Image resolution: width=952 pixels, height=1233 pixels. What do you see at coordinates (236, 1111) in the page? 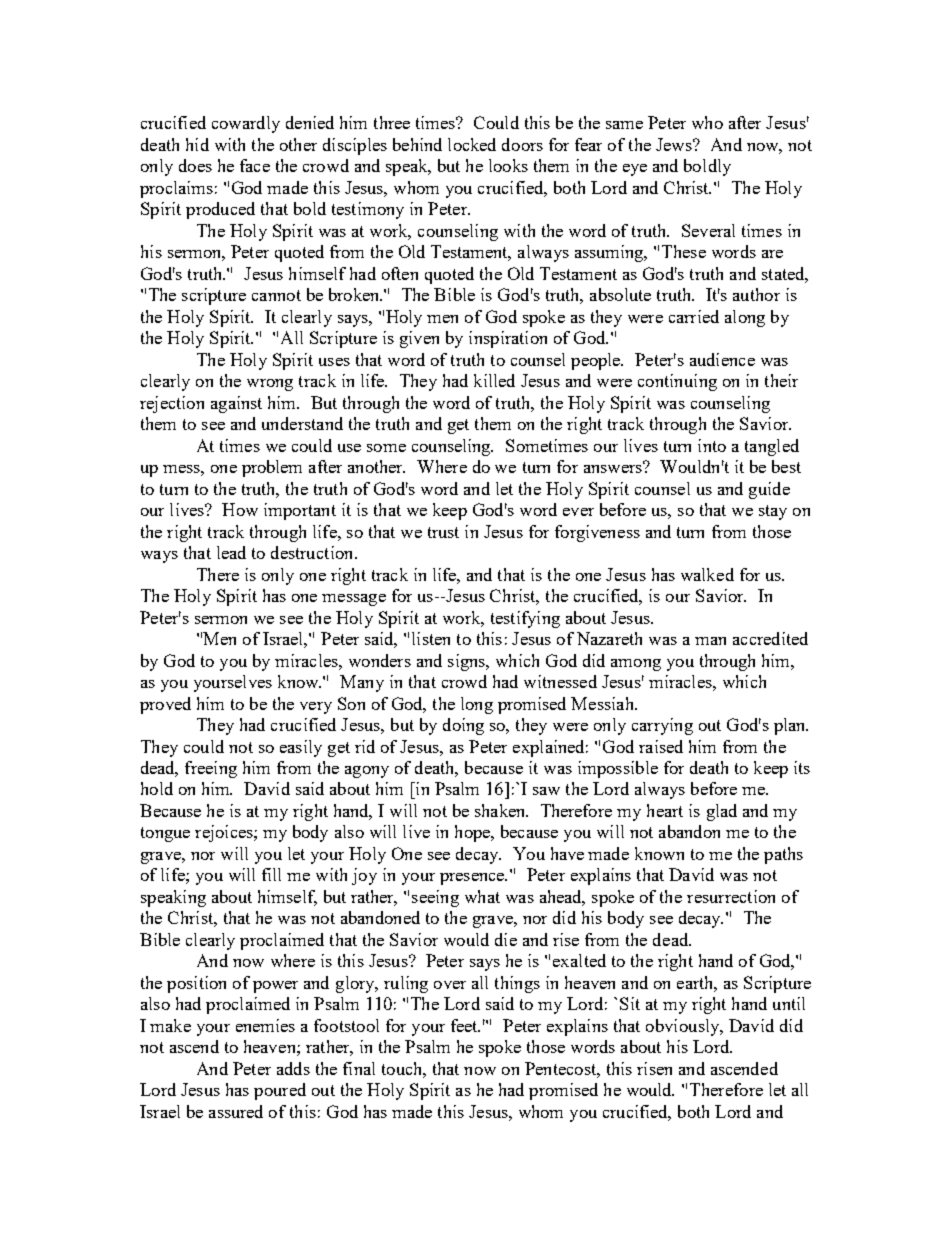
I see `assured` at bounding box center [236, 1111].
